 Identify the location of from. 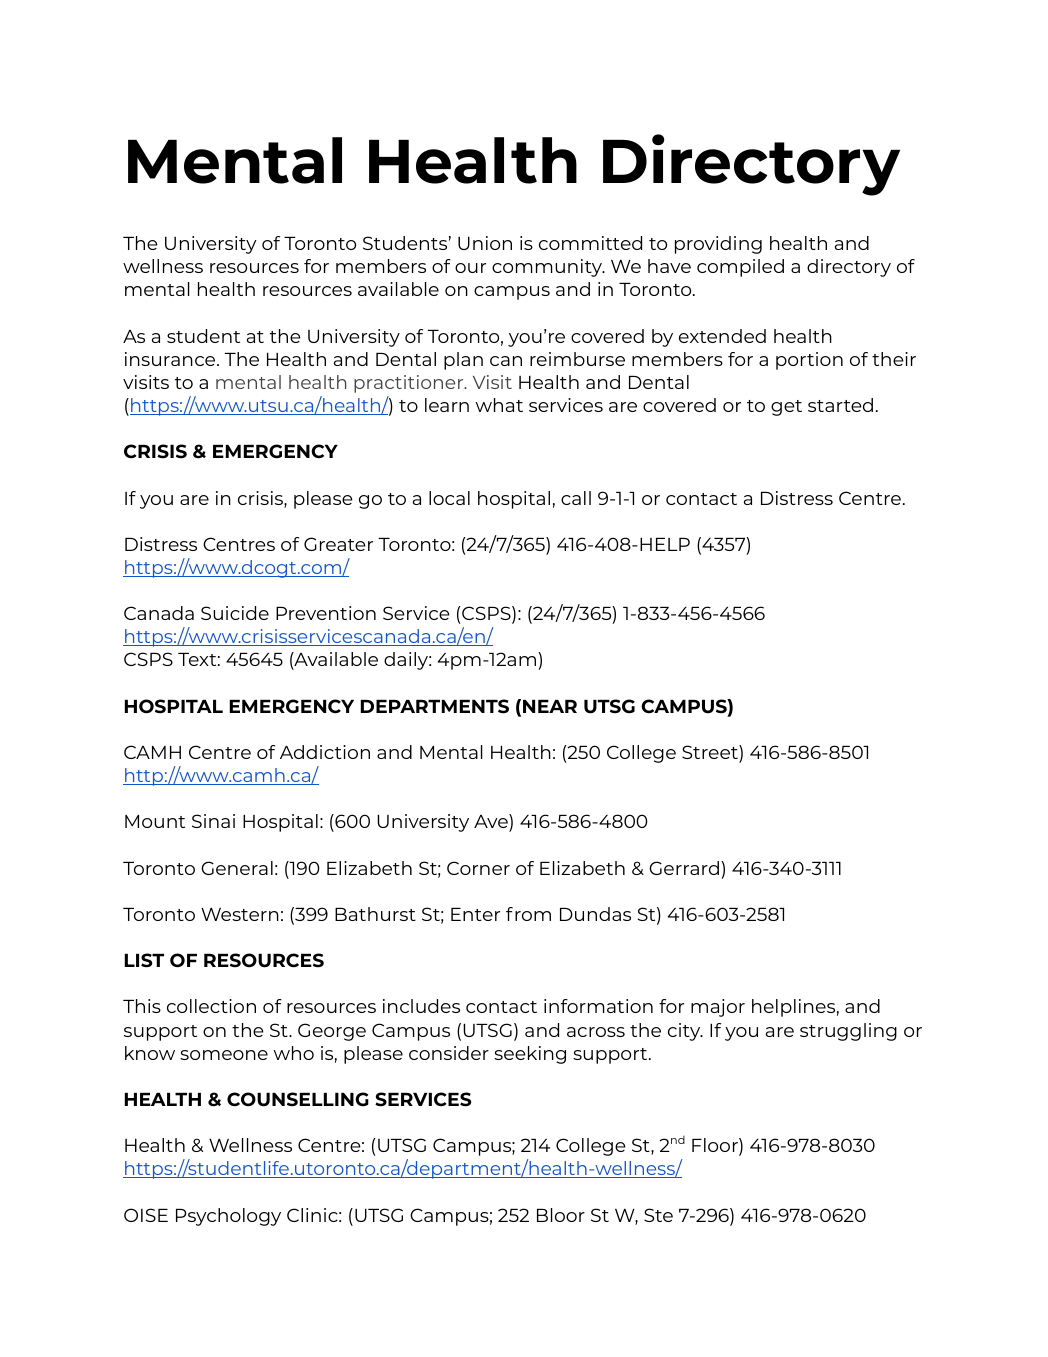
(528, 914).
